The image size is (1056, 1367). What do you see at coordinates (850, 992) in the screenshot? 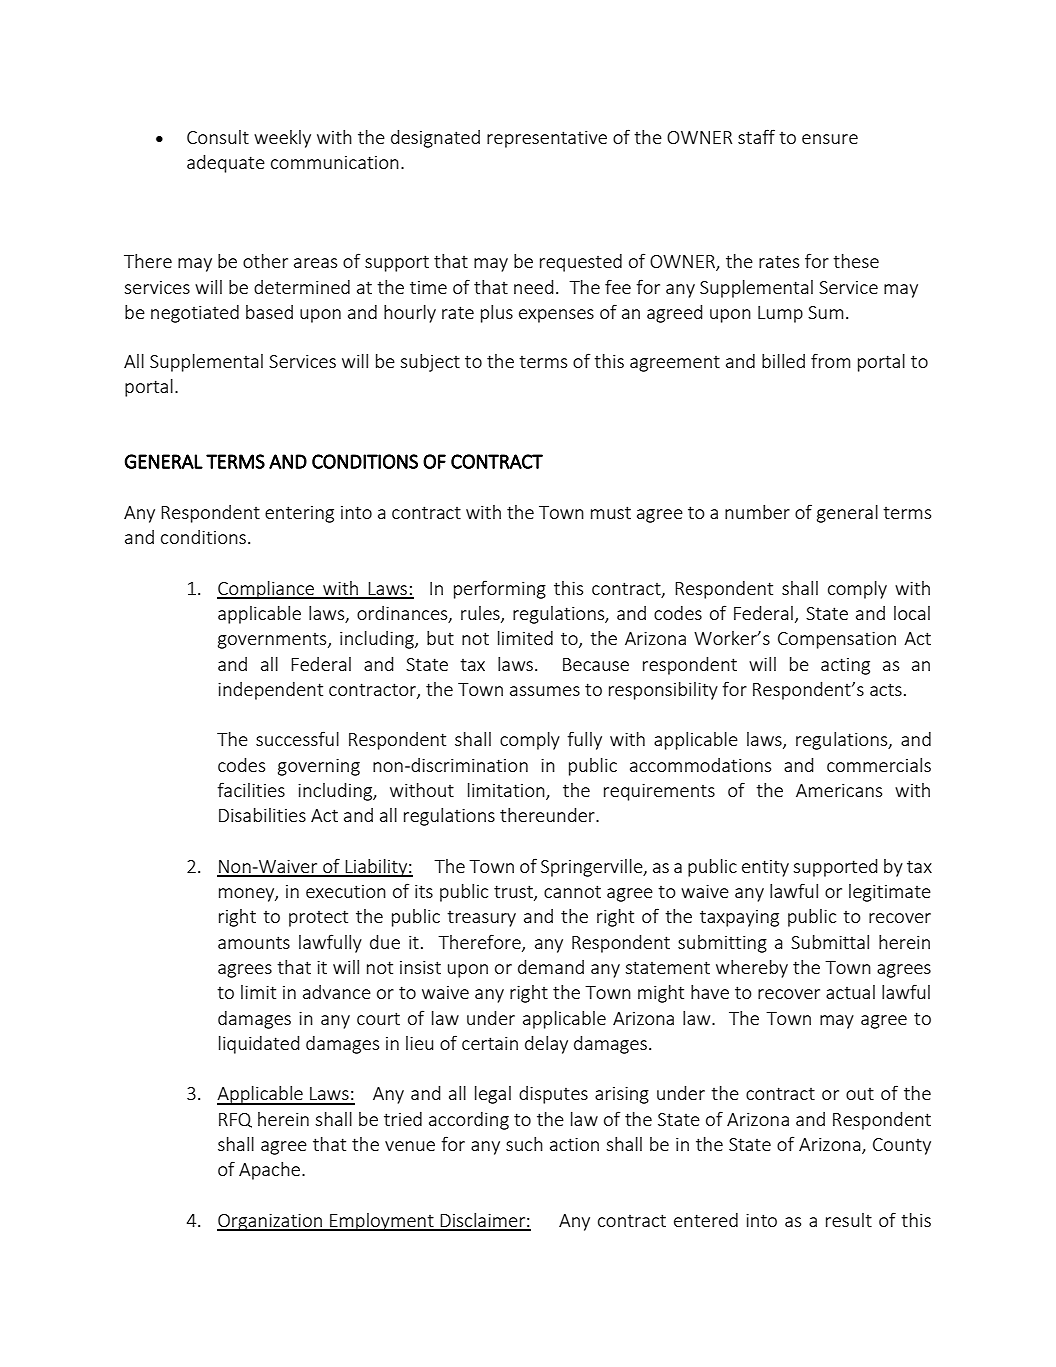
I see `actual` at bounding box center [850, 992].
